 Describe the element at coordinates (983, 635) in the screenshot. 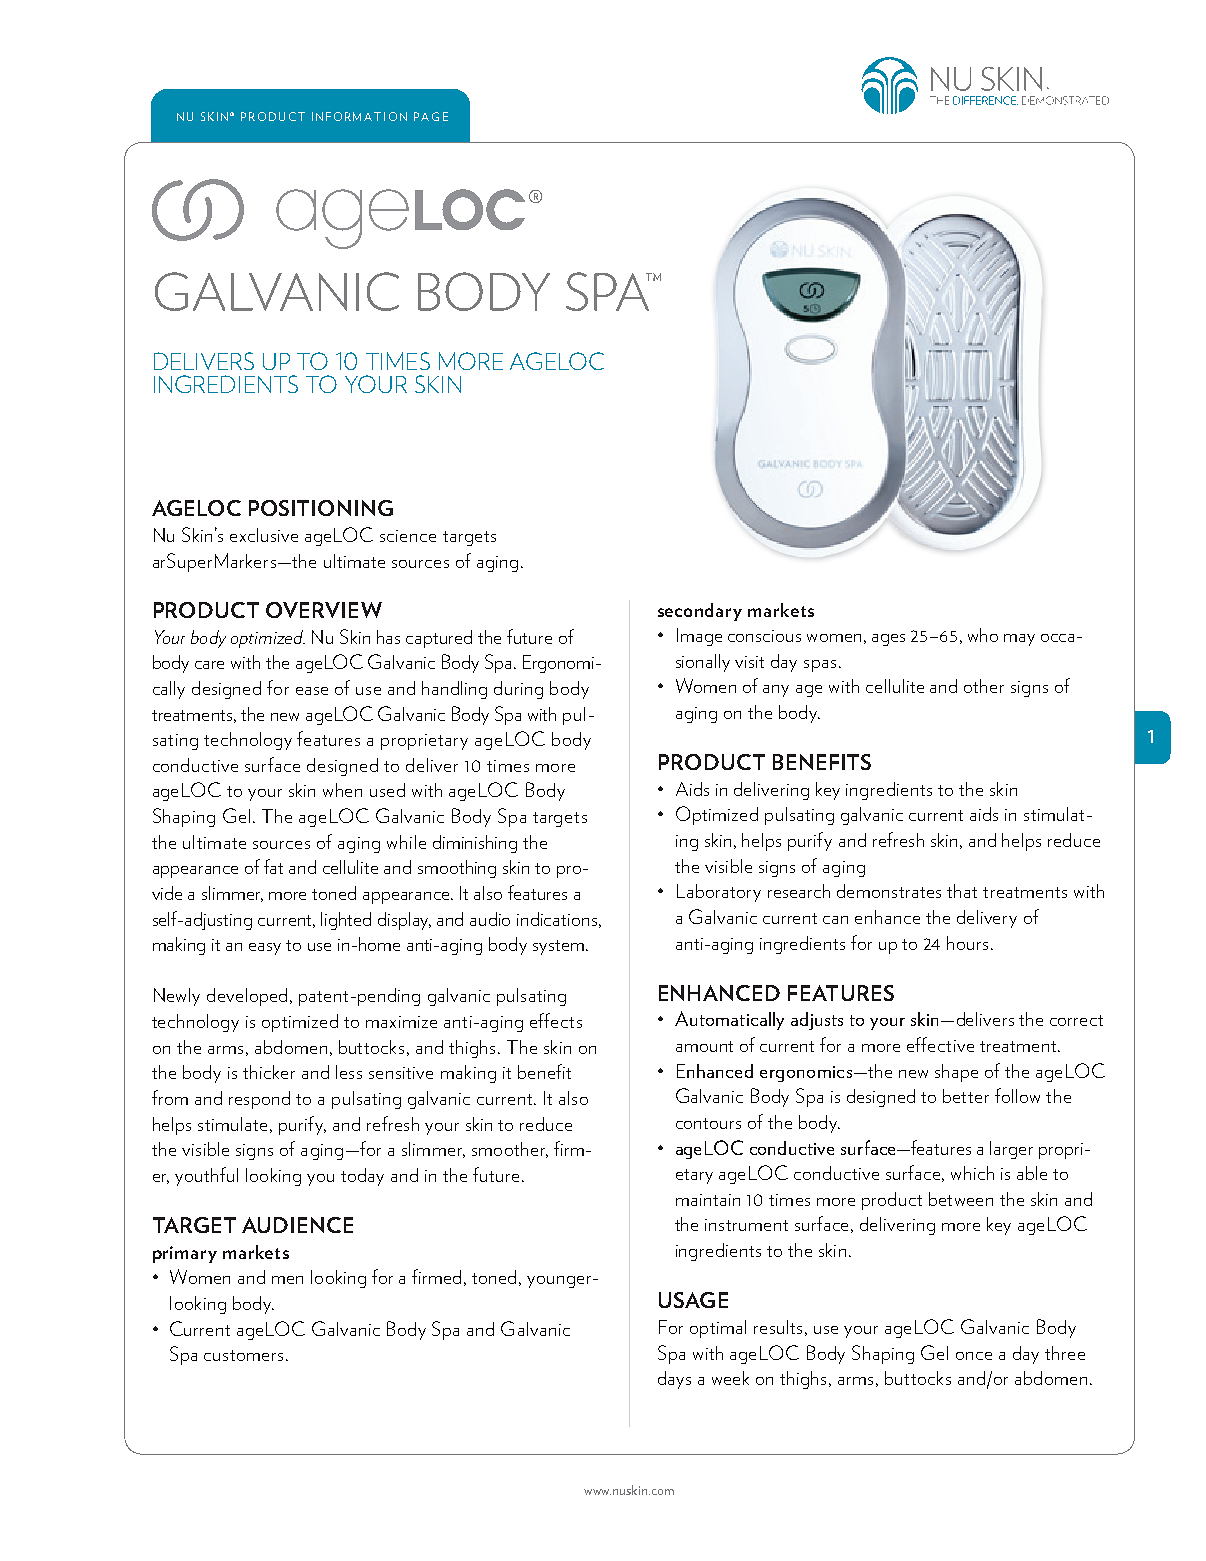

I see `who` at that location.
